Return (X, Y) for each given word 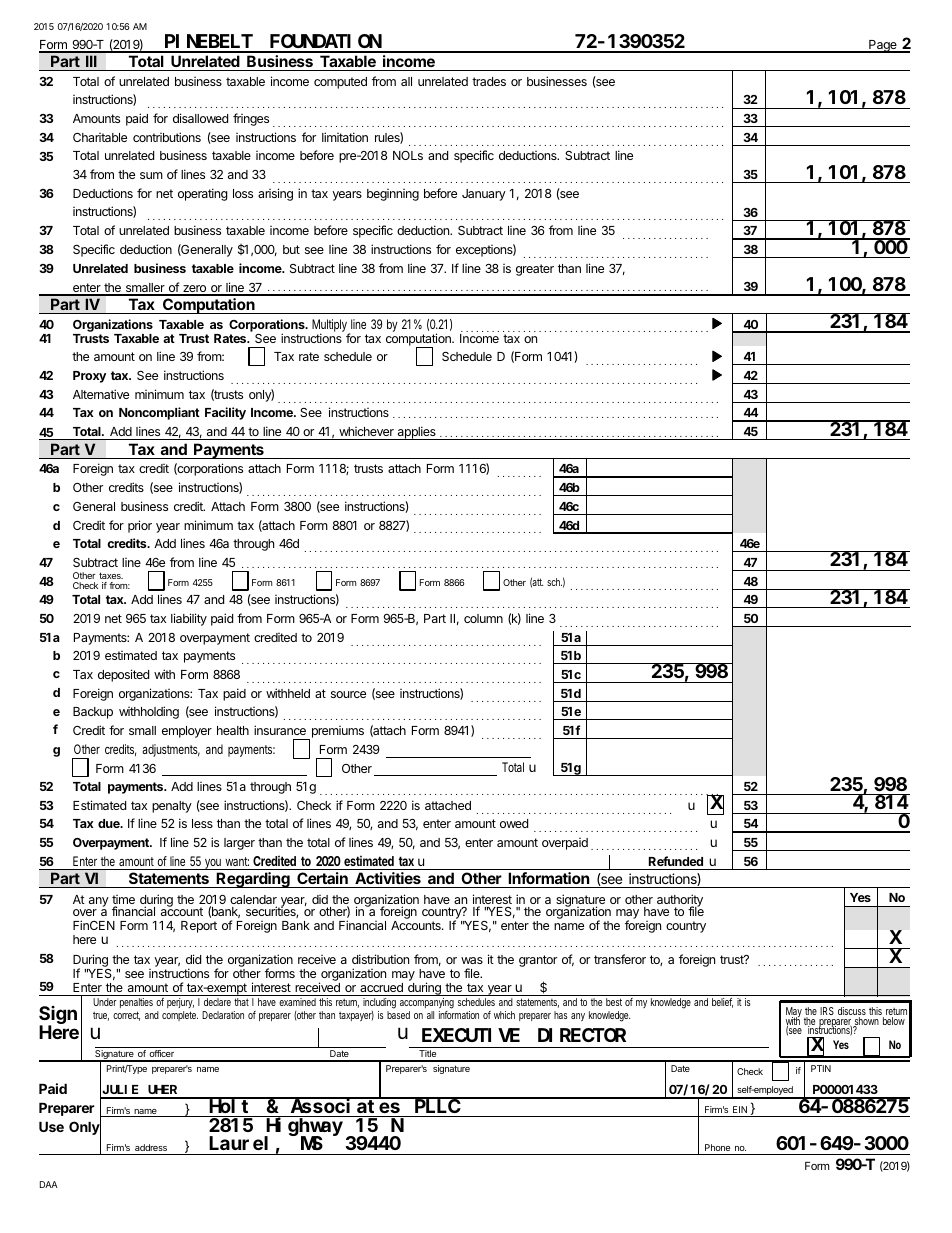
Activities (388, 880)
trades (489, 81)
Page (883, 46)
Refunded (676, 861)
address (151, 1147)
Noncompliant (159, 413)
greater (535, 270)
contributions (167, 137)
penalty (172, 807)
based (398, 1015)
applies (416, 433)
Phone (717, 1147)
